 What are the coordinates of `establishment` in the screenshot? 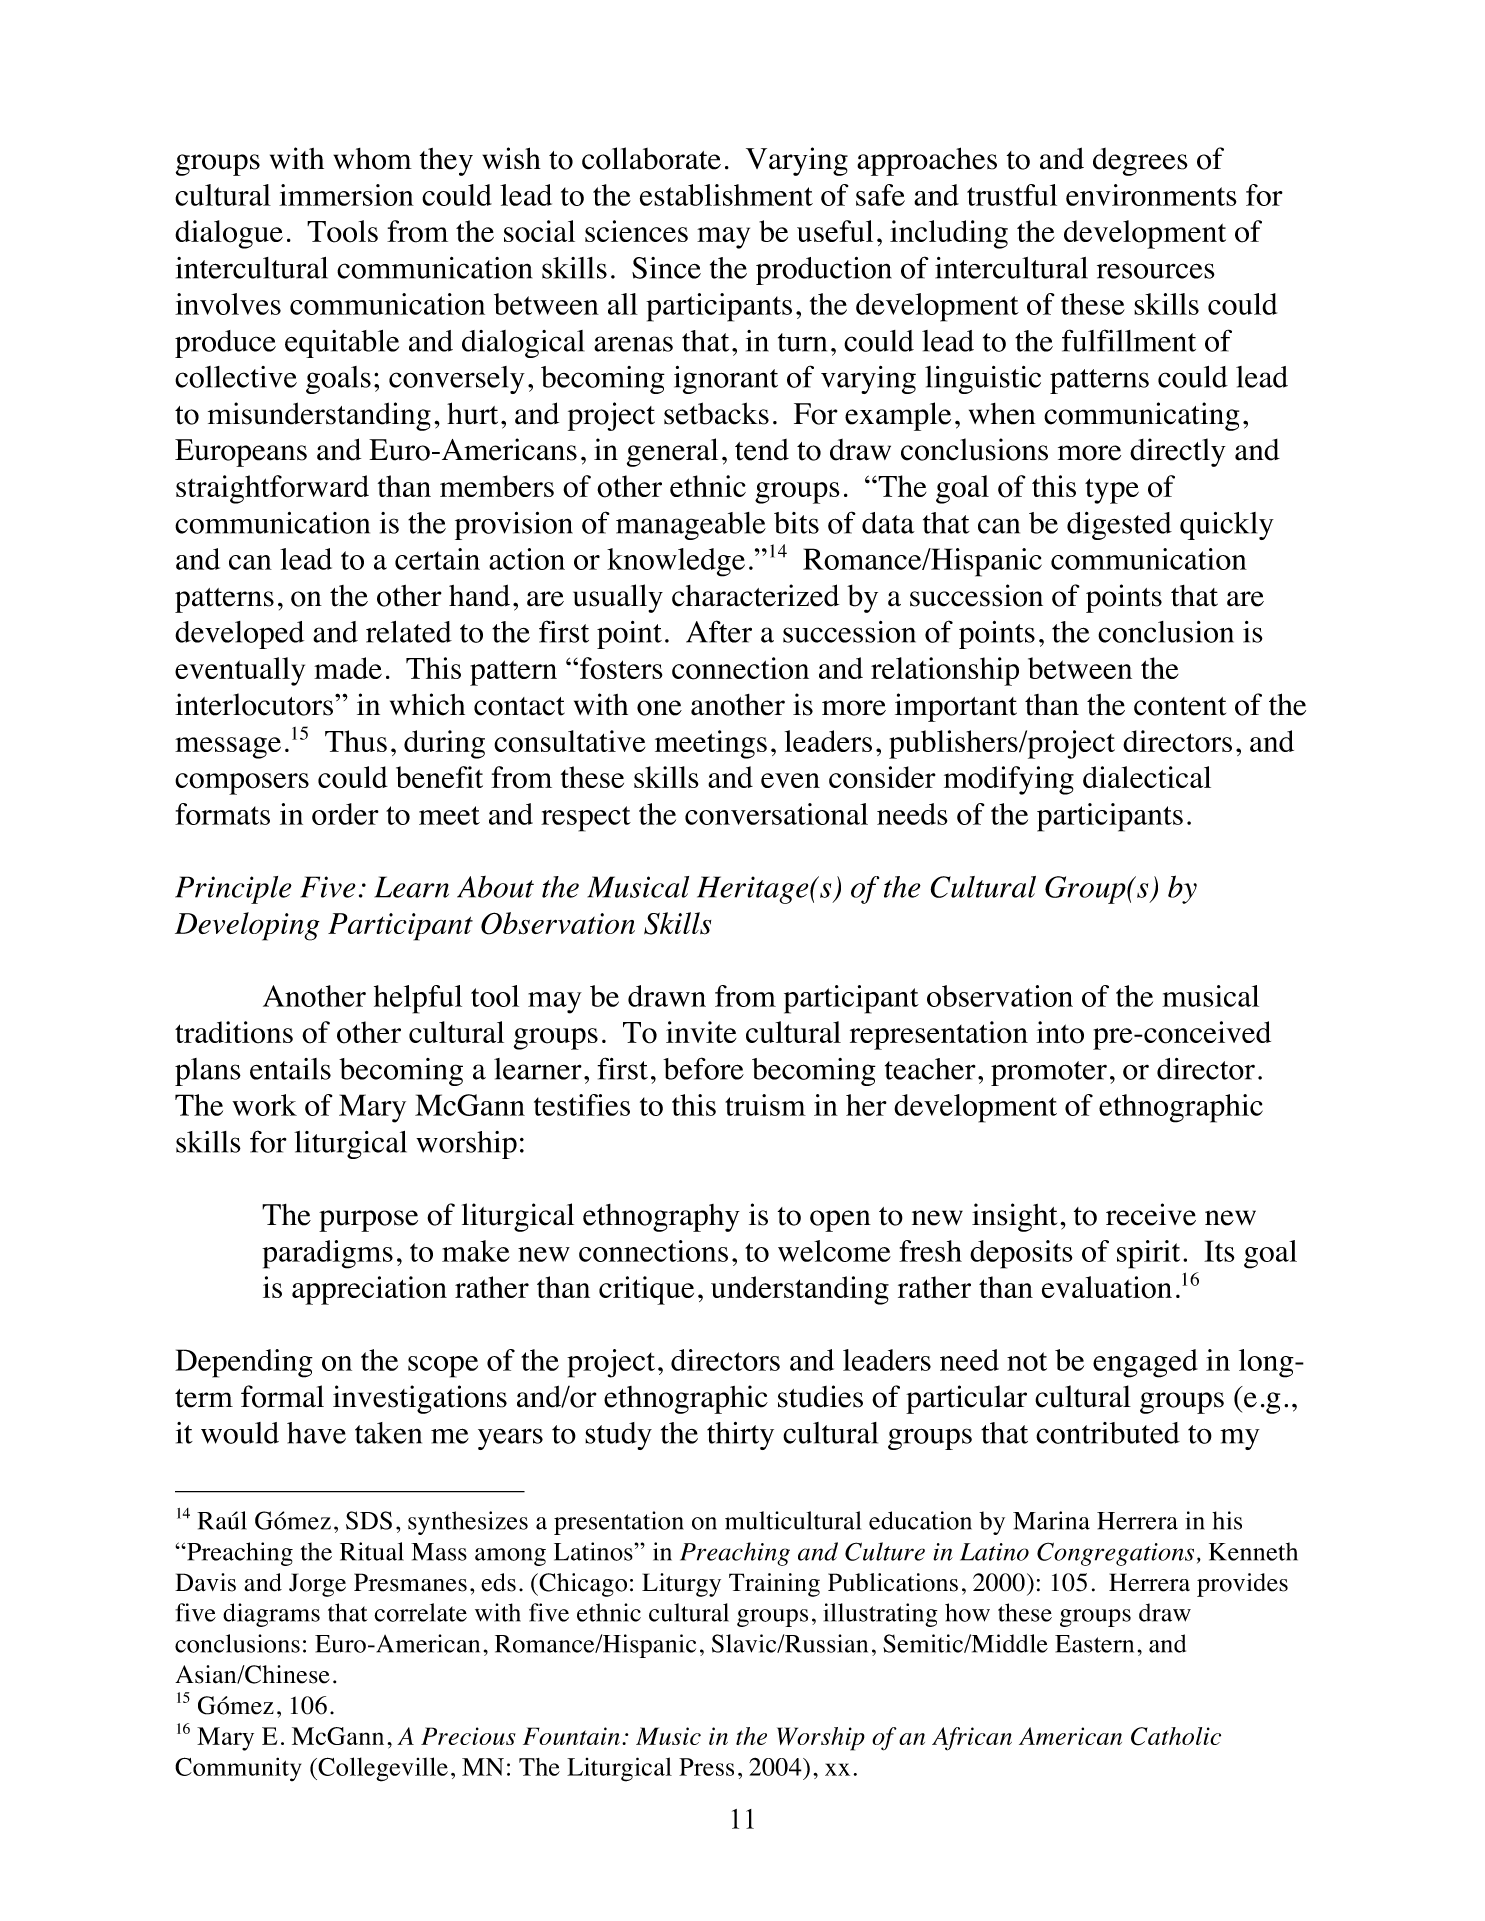 It's located at (726, 195).
